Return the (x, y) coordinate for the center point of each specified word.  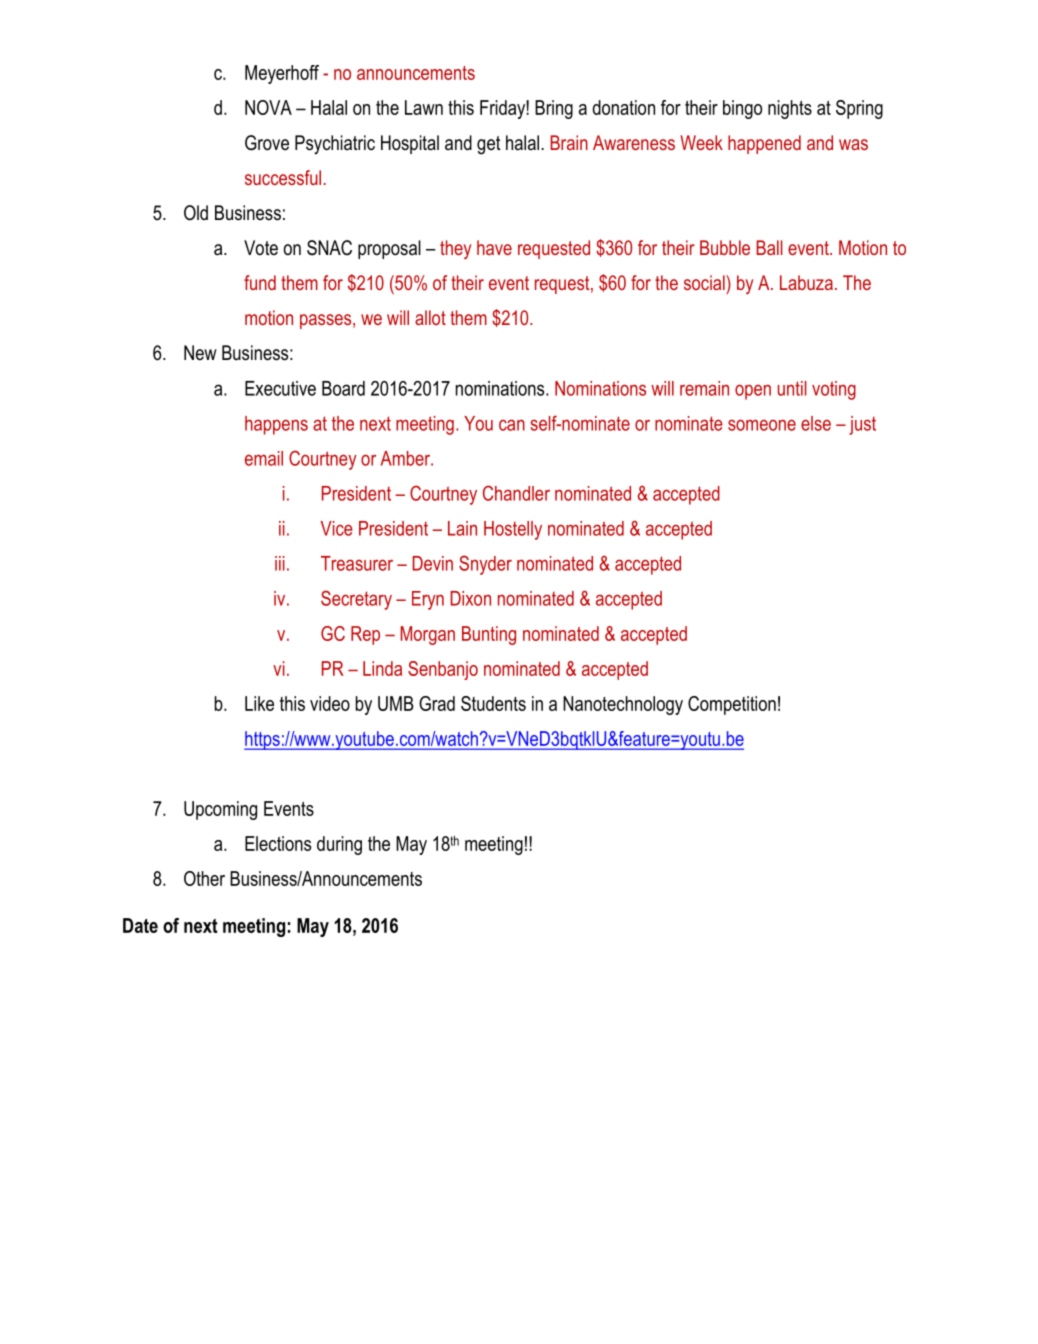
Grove (267, 143)
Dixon (471, 598)
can (512, 425)
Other (204, 878)
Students (493, 703)
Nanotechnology (623, 705)
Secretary (356, 600)
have (494, 247)
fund (260, 282)
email (264, 458)
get (489, 145)
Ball (769, 247)
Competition (732, 705)
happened (764, 144)
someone (762, 425)
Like (259, 703)
